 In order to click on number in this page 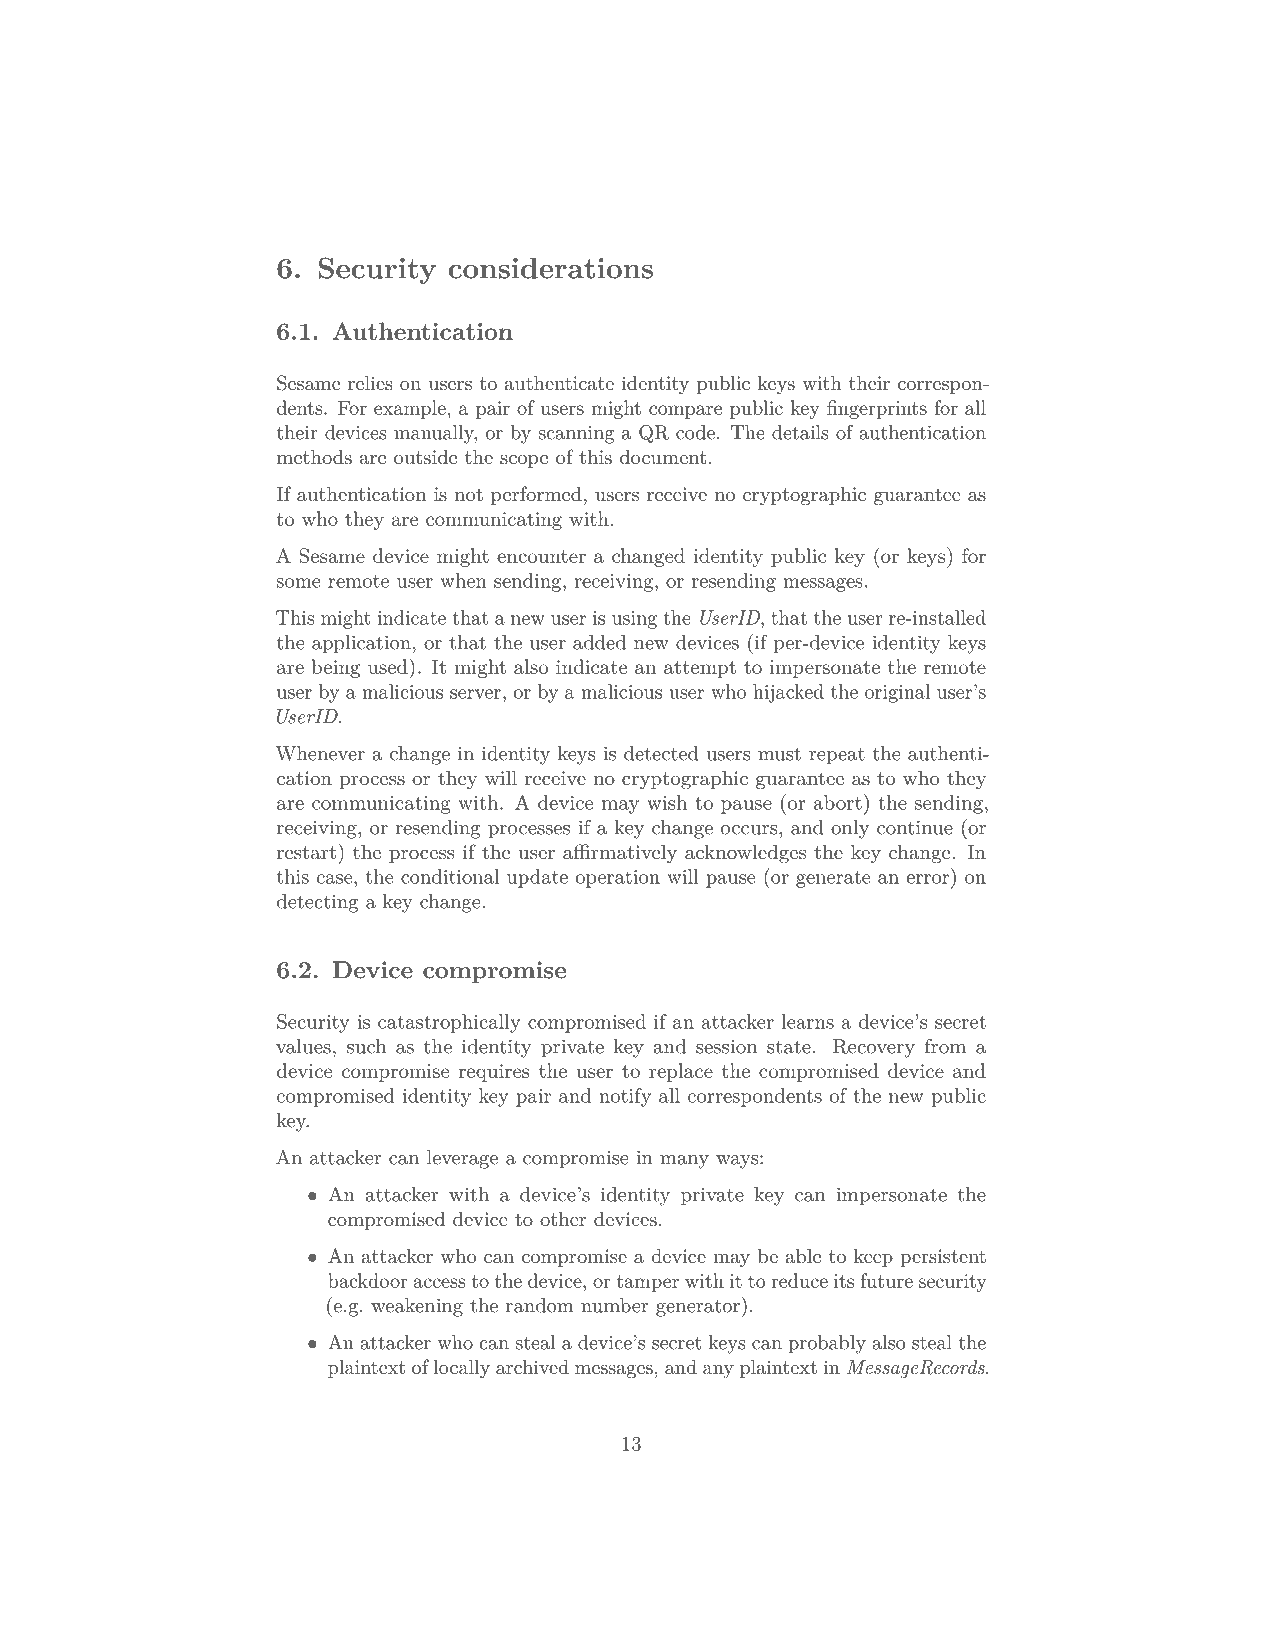, I will do `click(614, 1305)`.
